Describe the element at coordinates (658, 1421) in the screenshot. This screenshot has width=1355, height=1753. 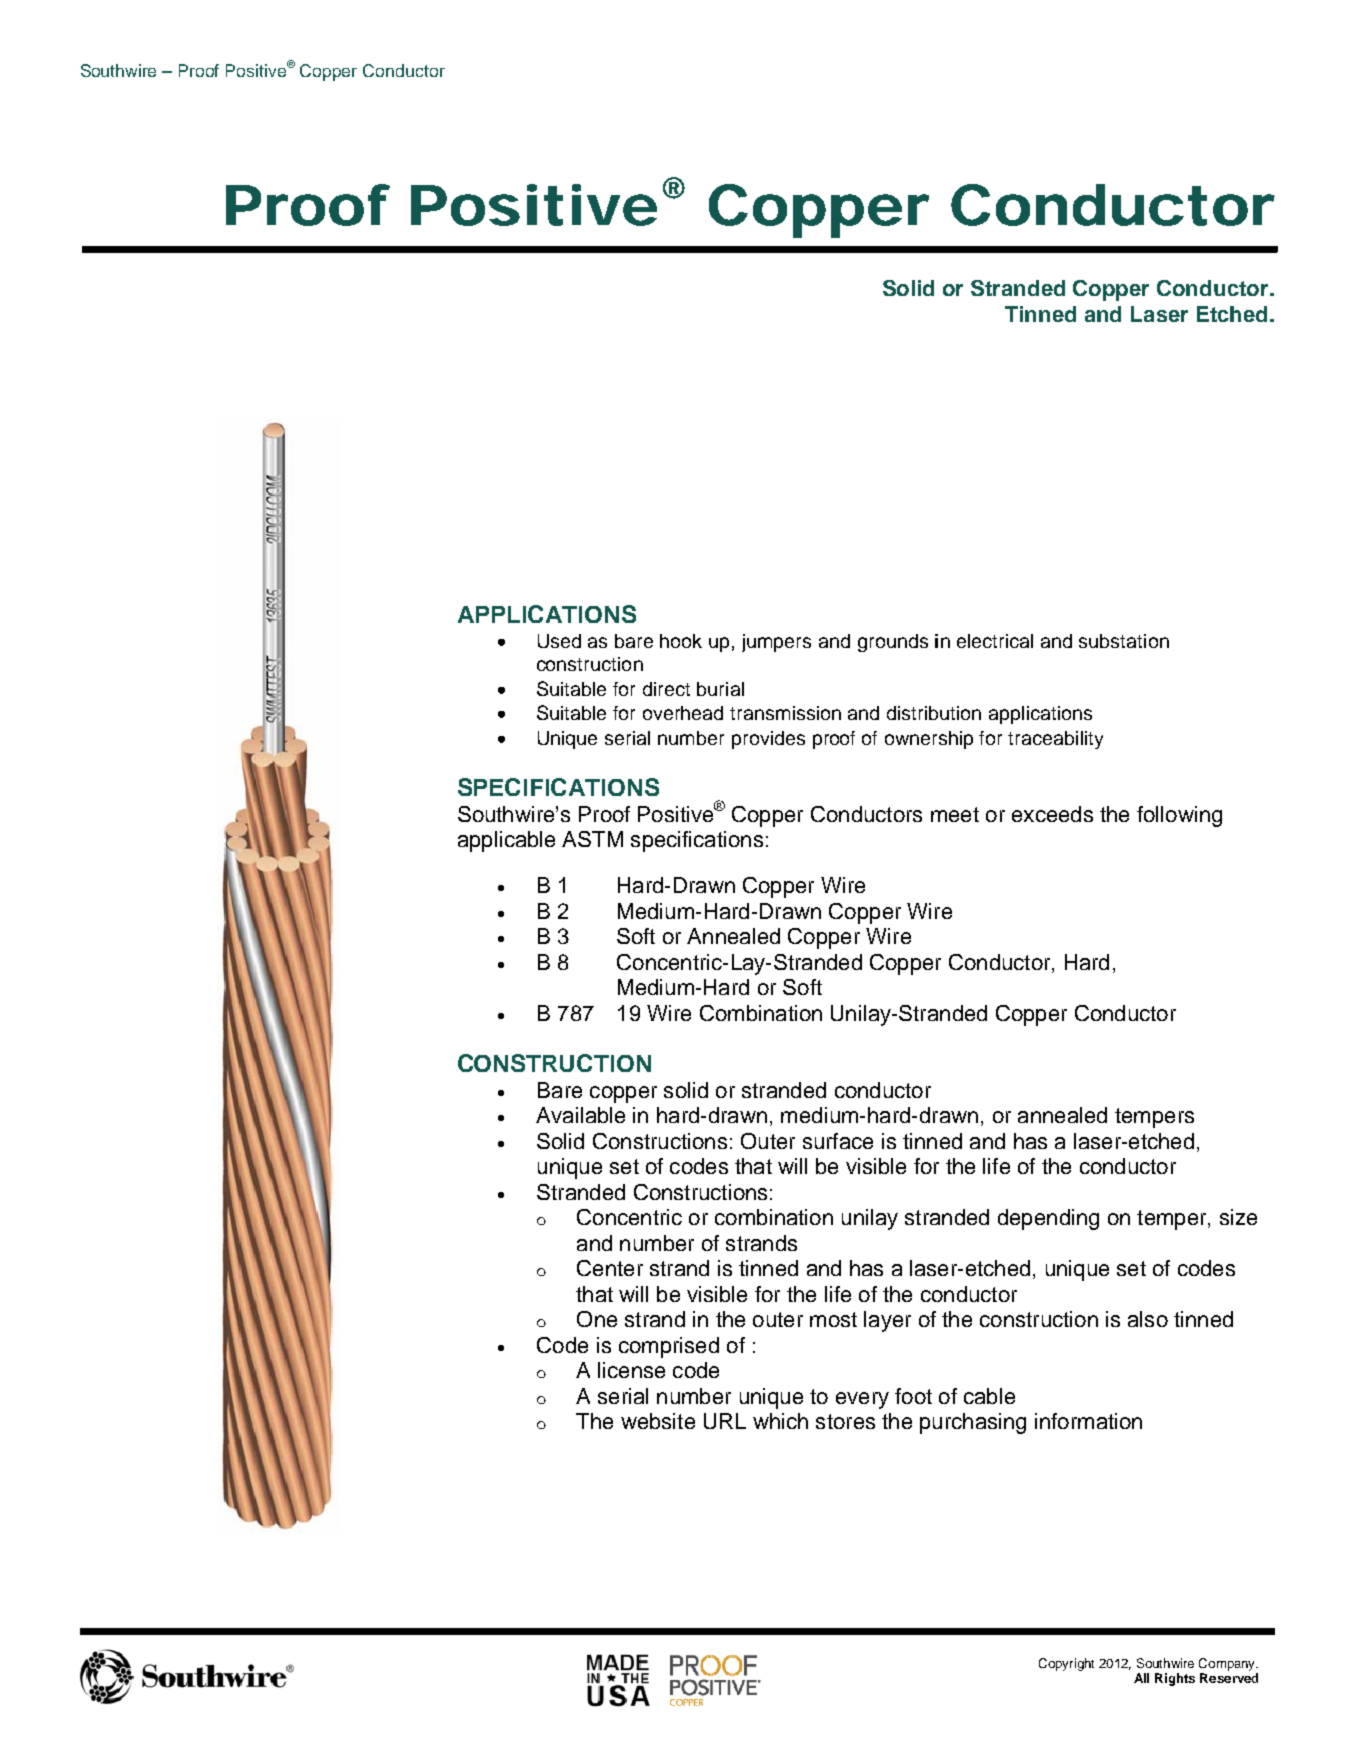
I see `website` at that location.
